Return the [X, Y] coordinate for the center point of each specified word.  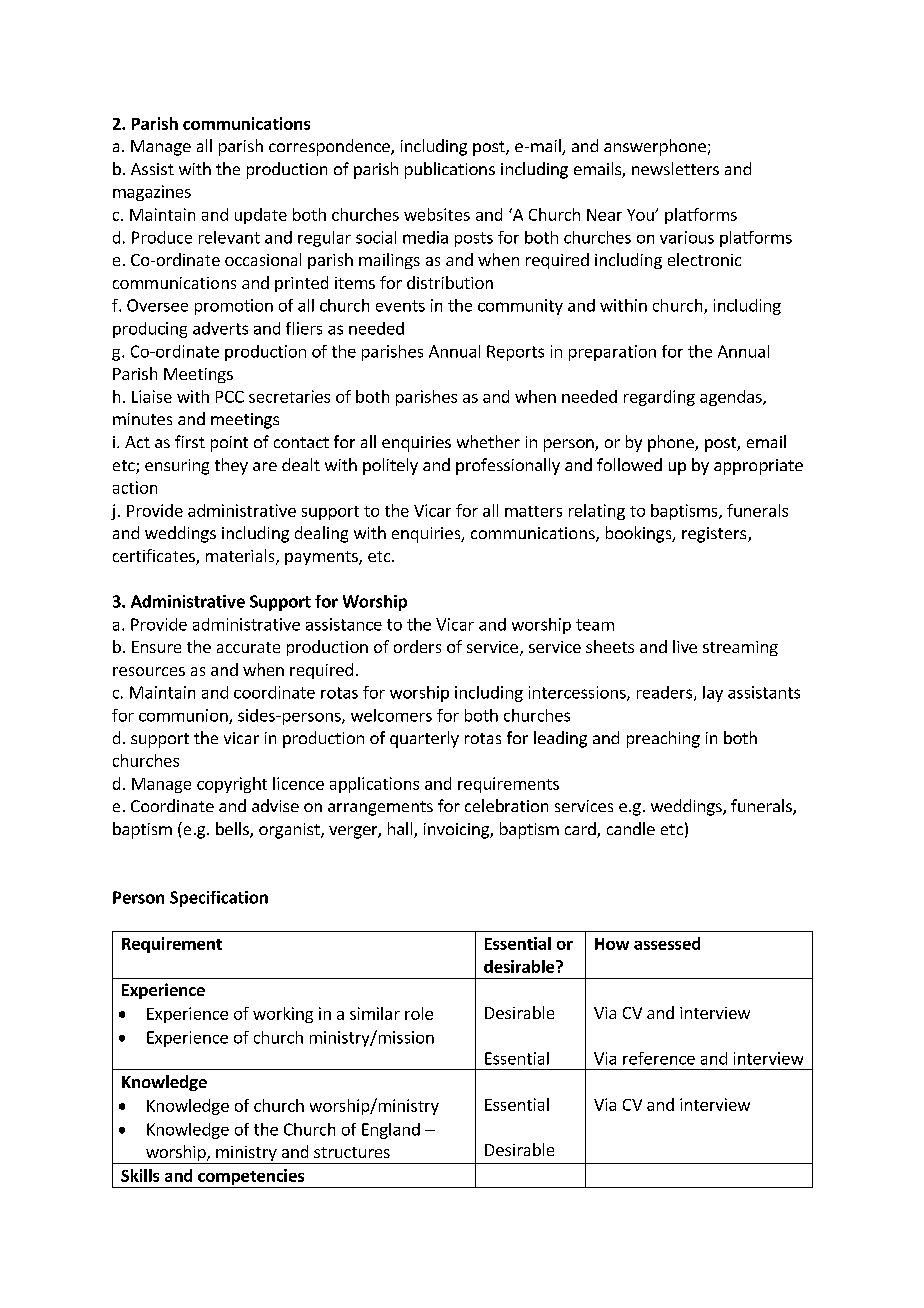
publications [450, 170]
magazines [152, 193]
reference [659, 1058]
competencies [251, 1177]
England [391, 1131]
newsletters [675, 168]
